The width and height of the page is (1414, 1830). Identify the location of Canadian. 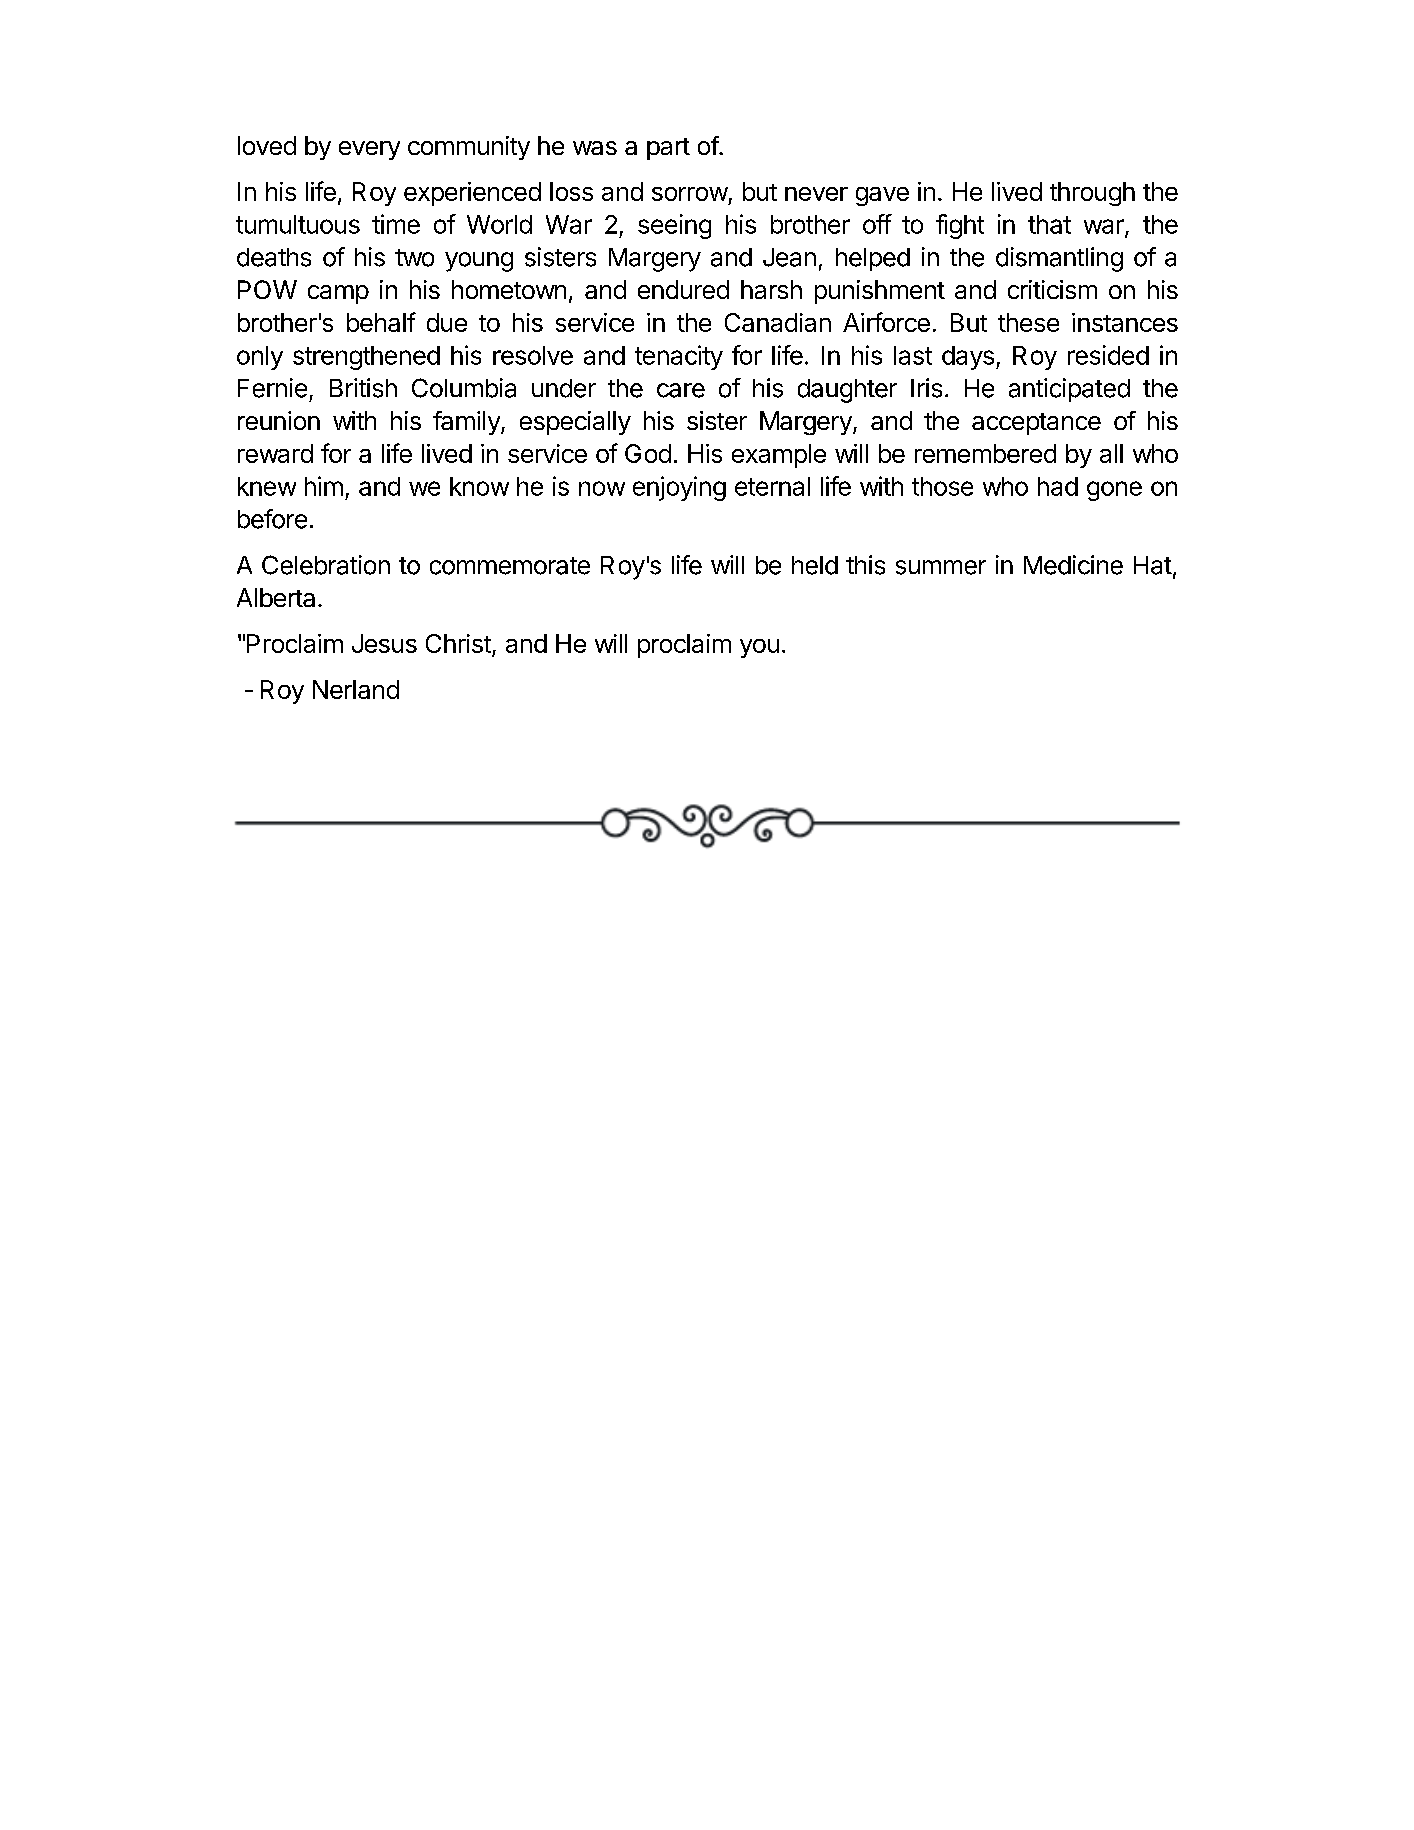
(778, 322).
